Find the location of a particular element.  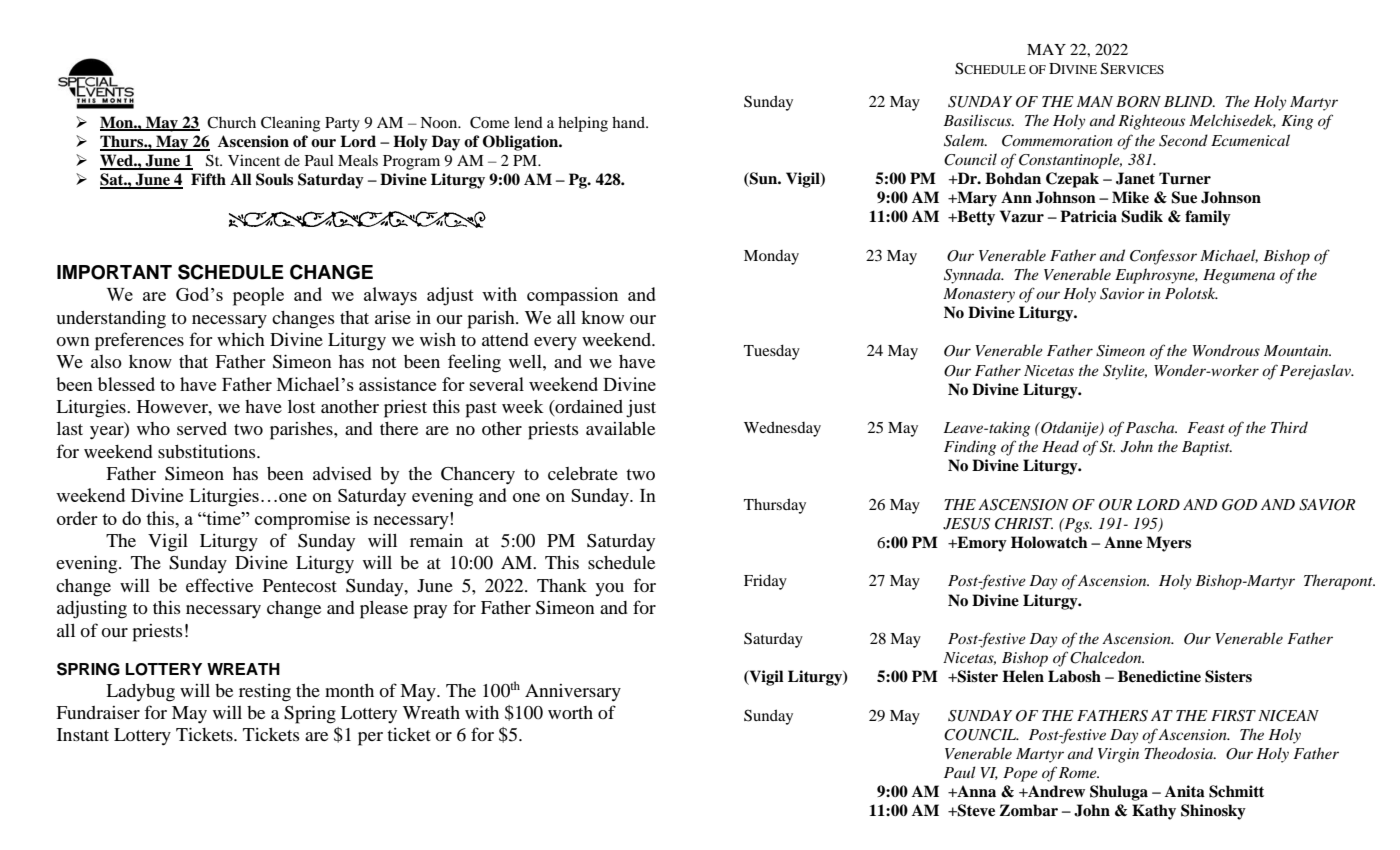

hand is located at coordinates (629, 122).
